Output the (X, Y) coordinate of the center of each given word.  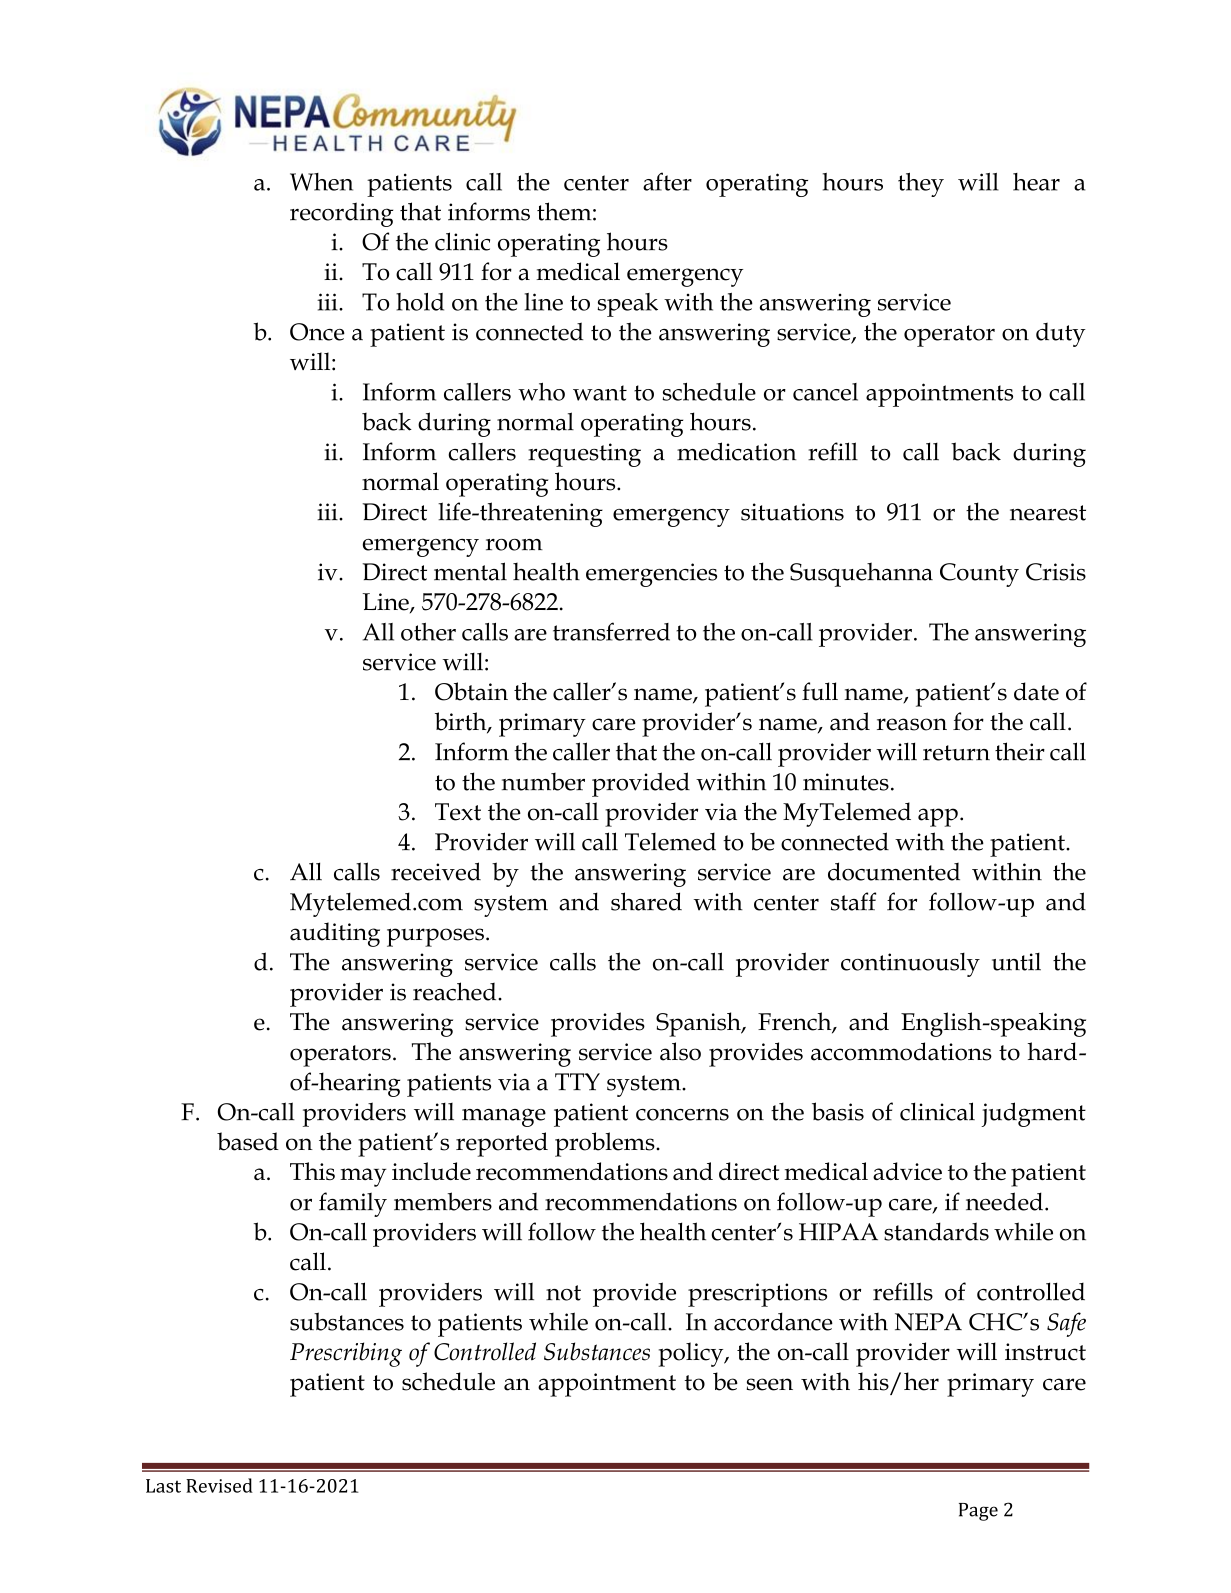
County (979, 575)
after (667, 181)
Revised (219, 1485)
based (248, 1141)
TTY (577, 1081)
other (428, 632)
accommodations (901, 1051)
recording (341, 214)
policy (692, 1354)
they (921, 184)
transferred (611, 631)
